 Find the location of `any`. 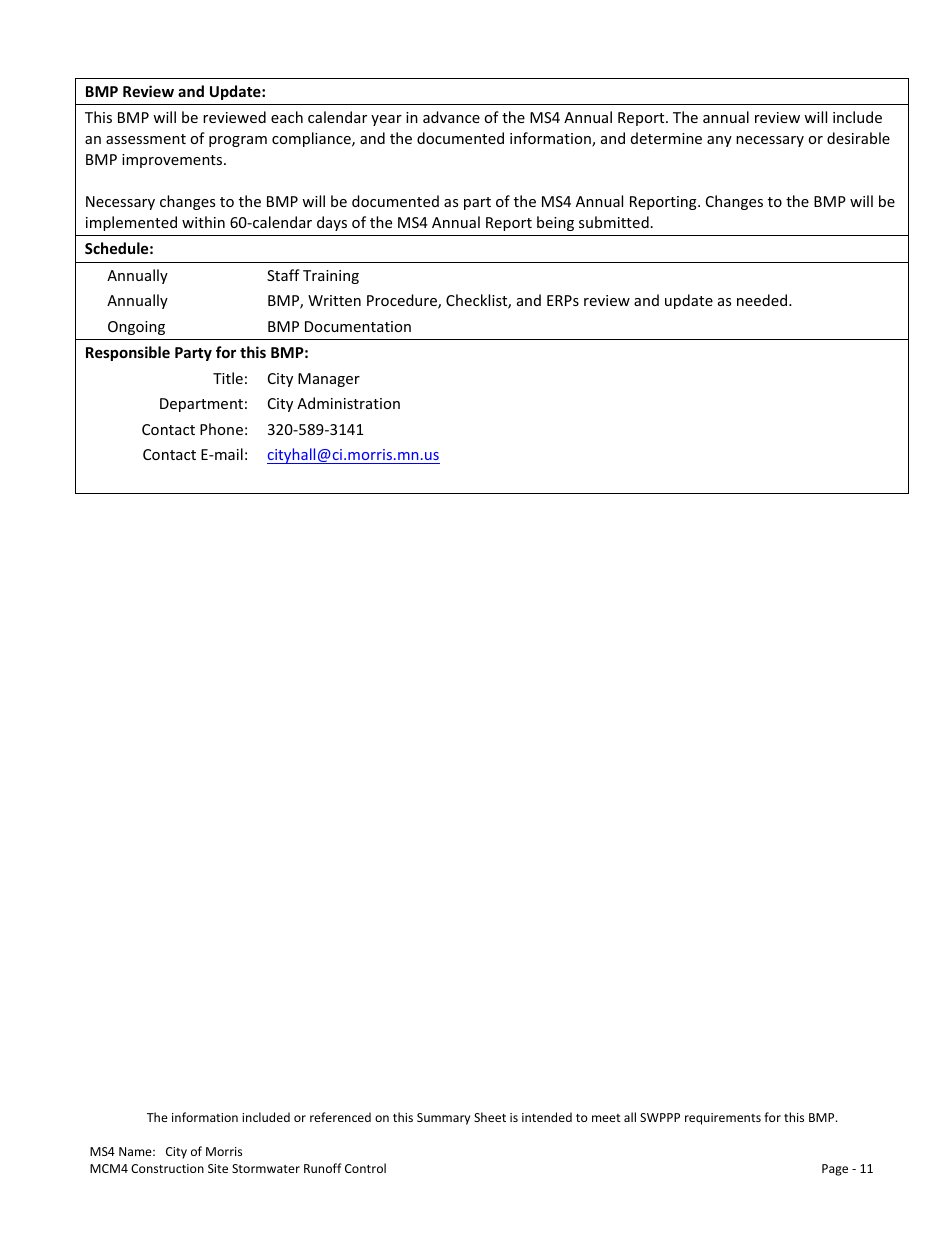

any is located at coordinates (719, 141).
